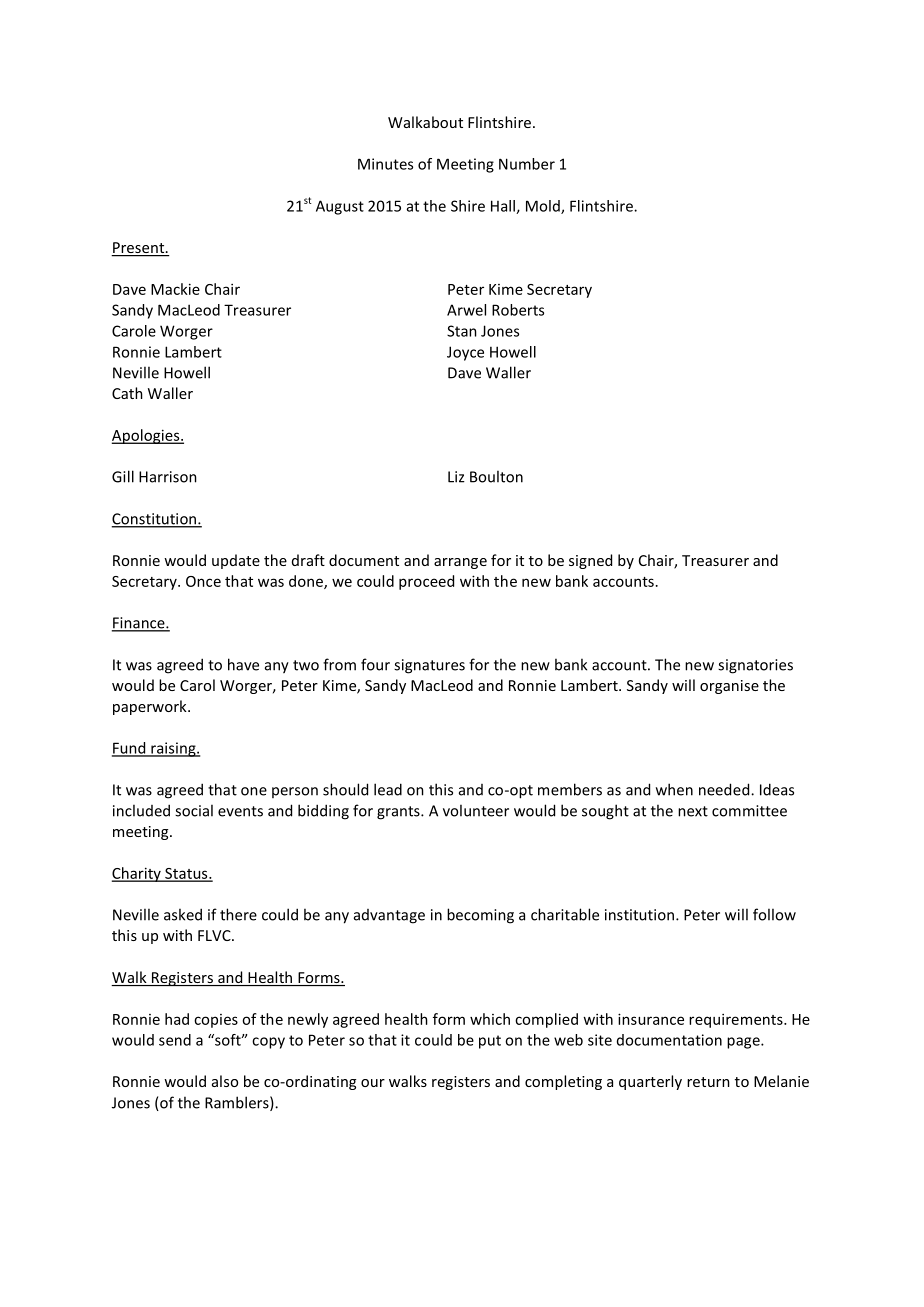  What do you see at coordinates (340, 207) in the image?
I see `August` at bounding box center [340, 207].
